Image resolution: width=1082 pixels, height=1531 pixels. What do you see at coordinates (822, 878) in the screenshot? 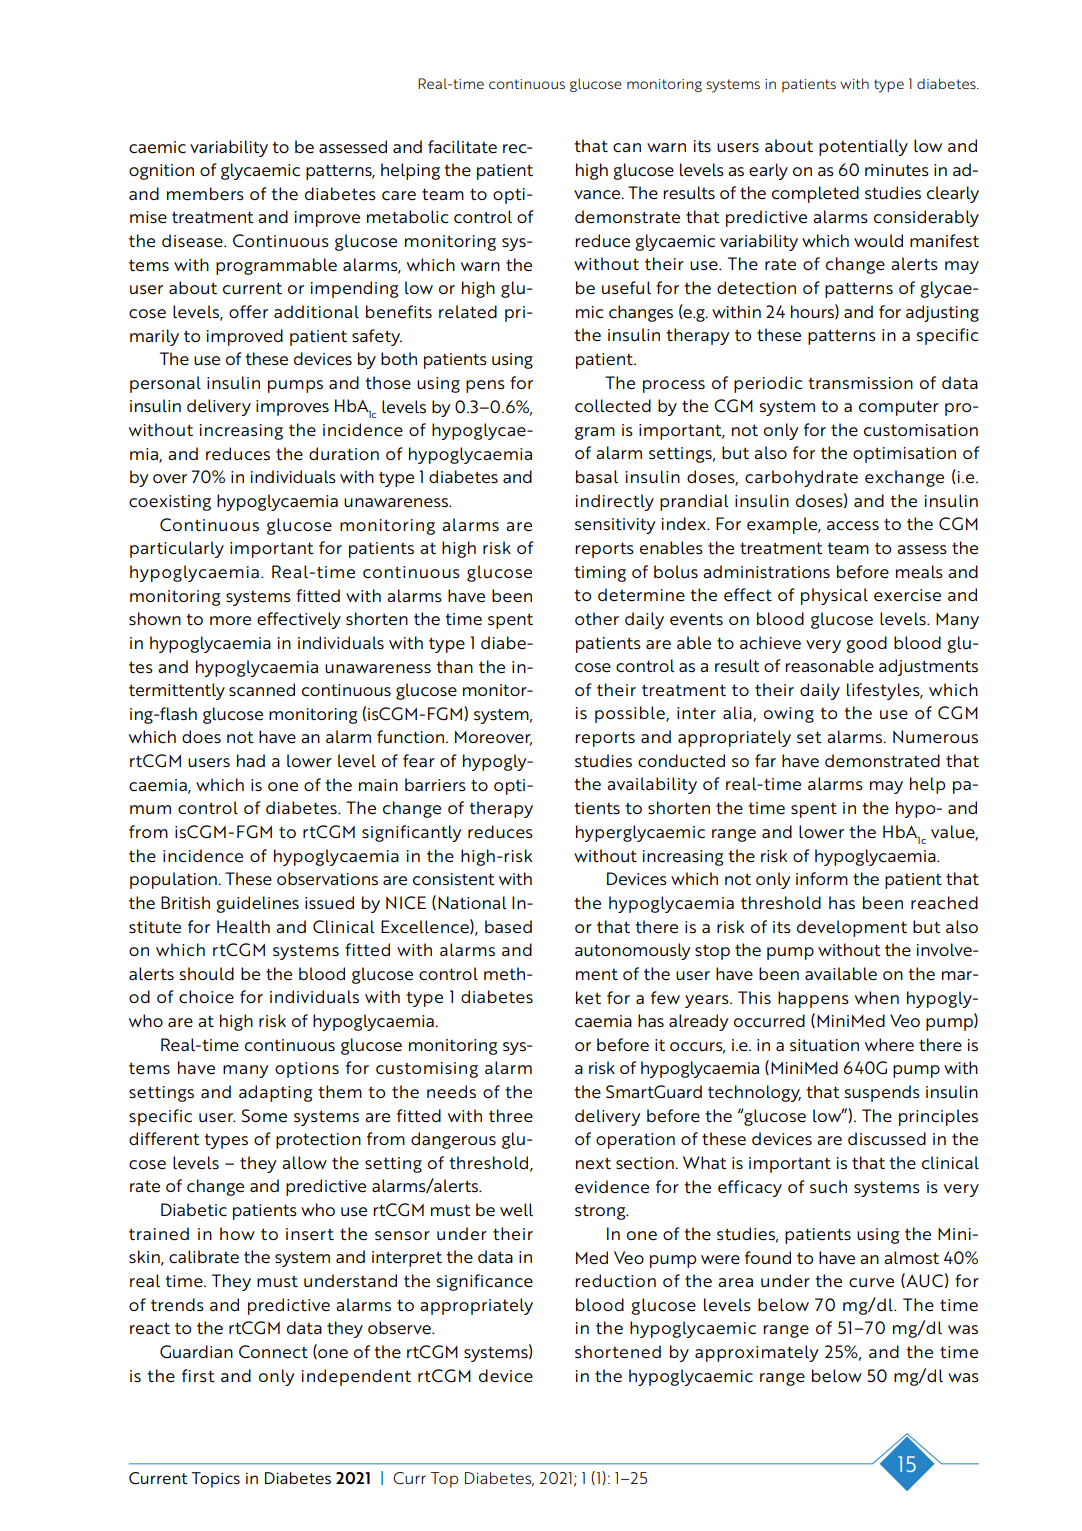
I see `inform` at bounding box center [822, 878].
